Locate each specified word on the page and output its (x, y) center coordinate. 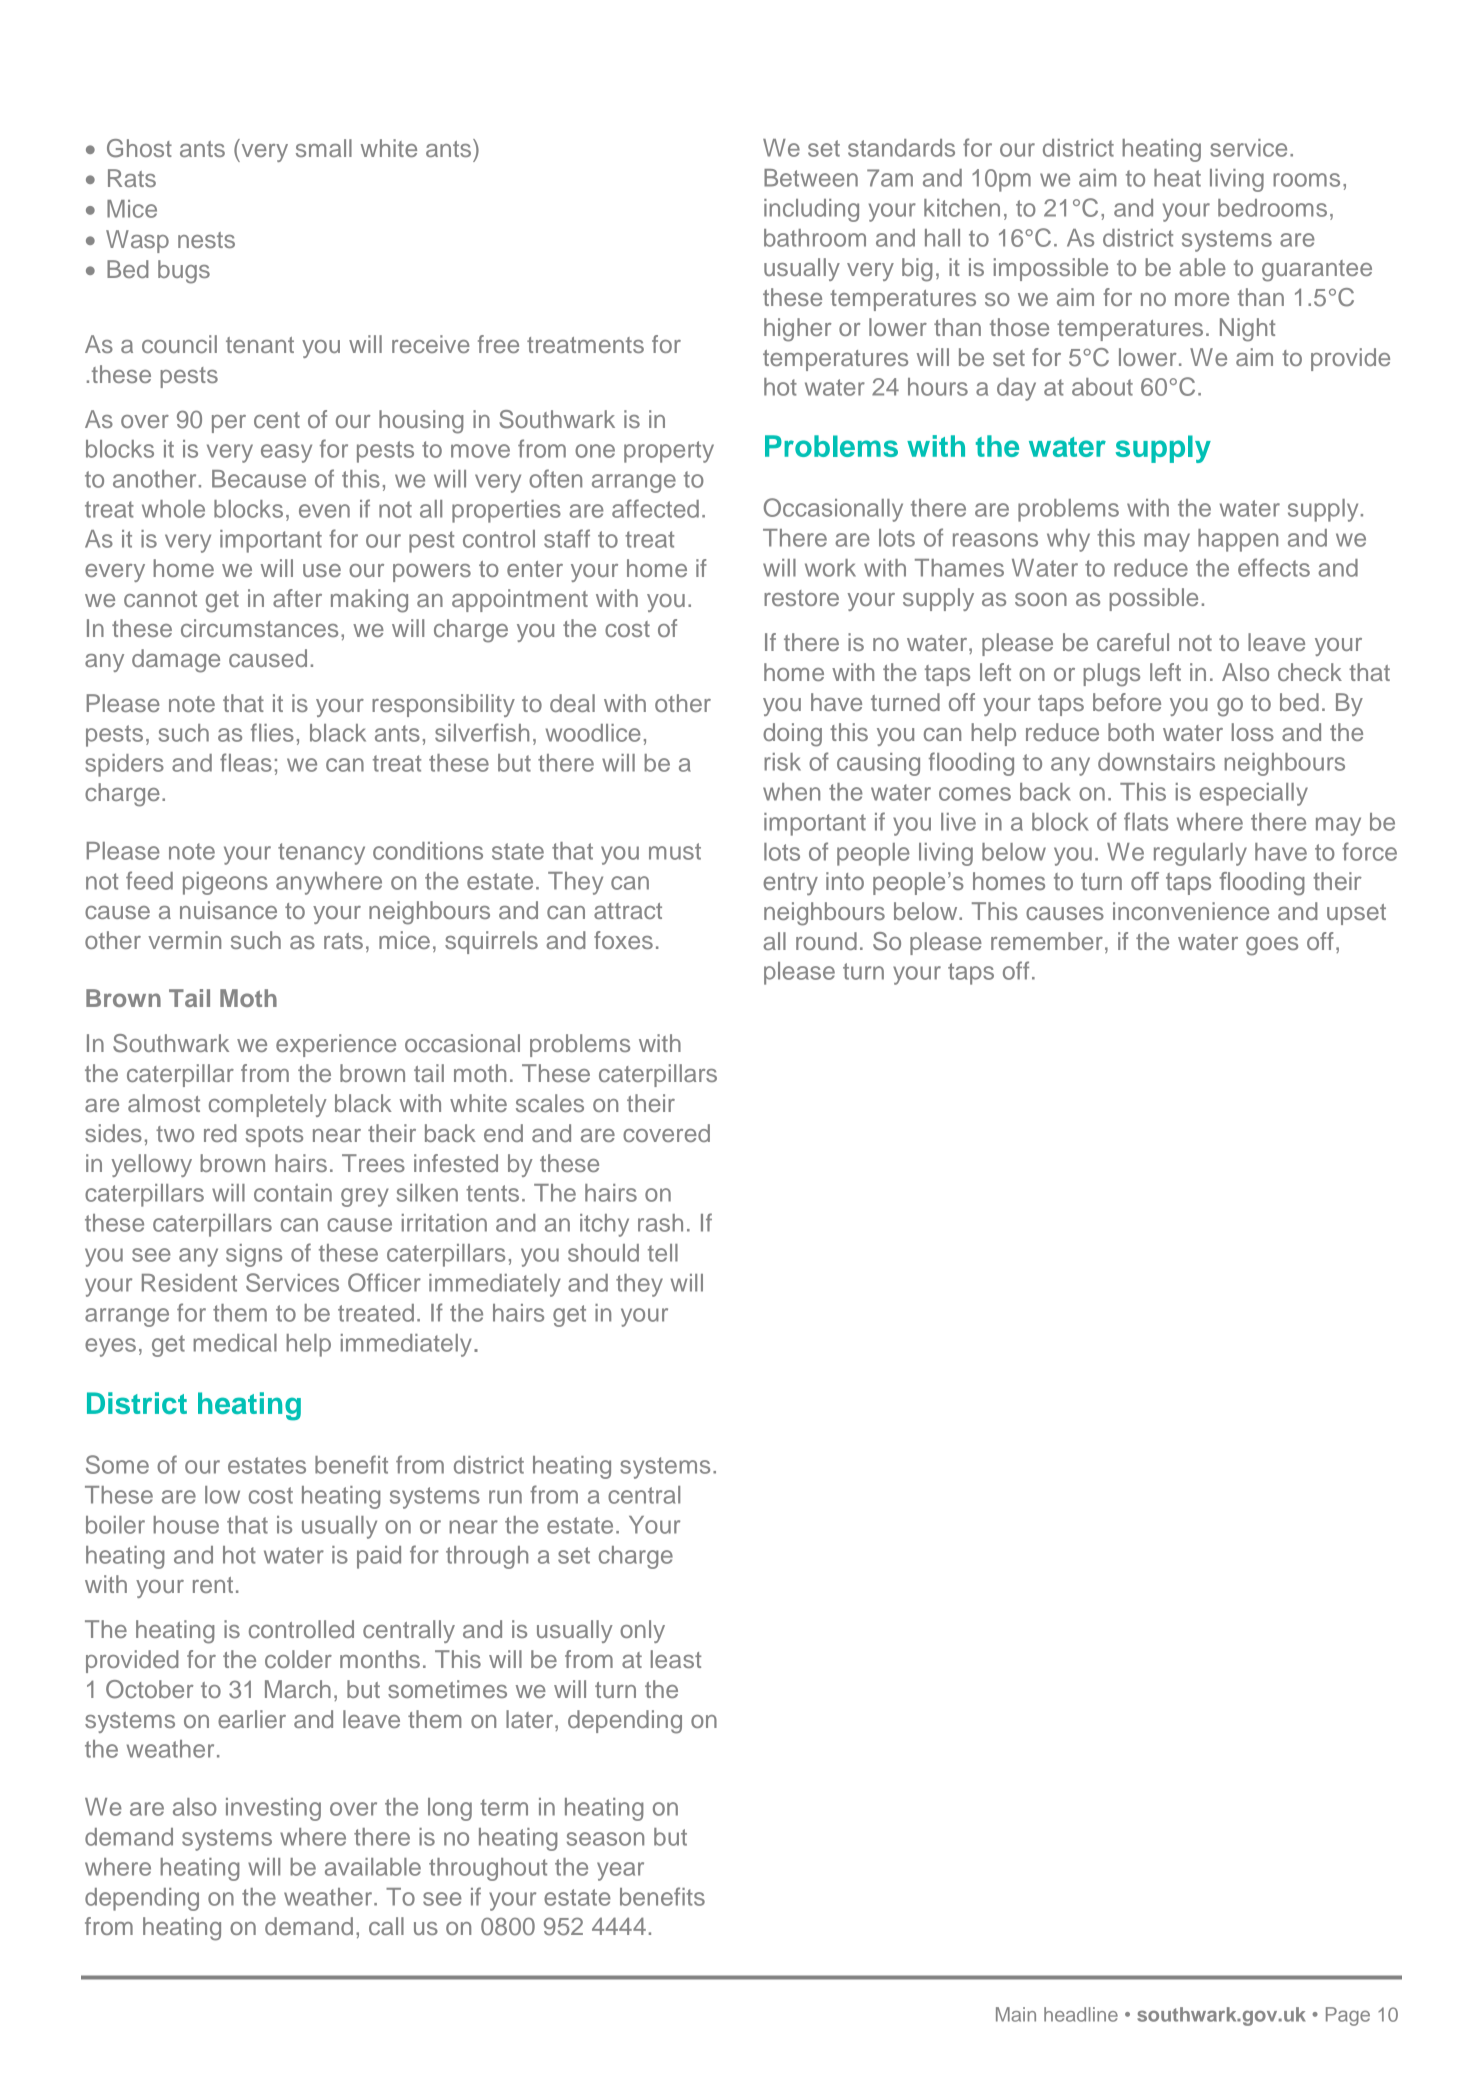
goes (1272, 946)
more (1202, 299)
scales (550, 1103)
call (386, 1926)
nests (206, 240)
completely (268, 1105)
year (620, 1871)
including (811, 210)
